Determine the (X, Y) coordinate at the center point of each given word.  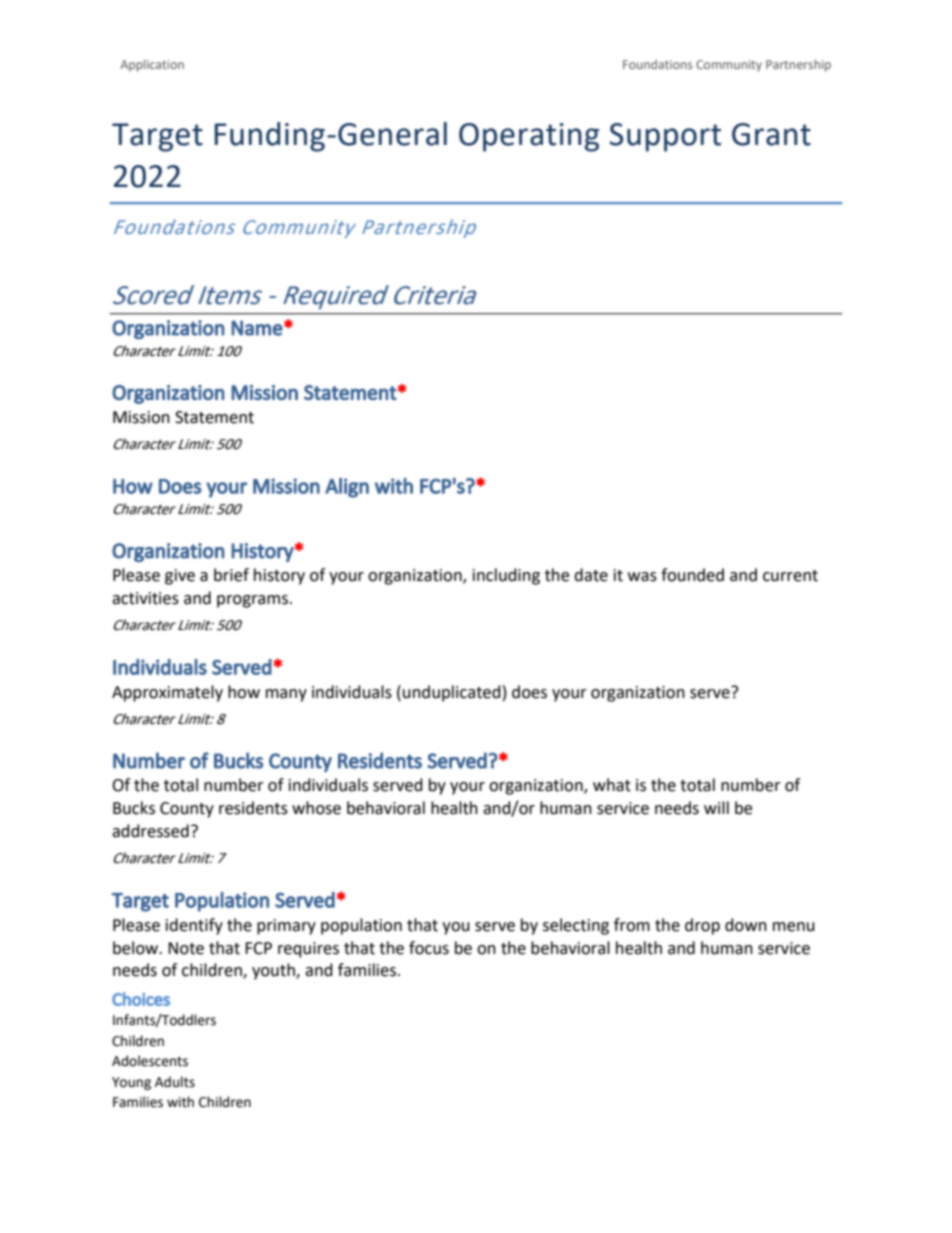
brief (231, 575)
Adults (175, 1082)
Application (152, 65)
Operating (529, 137)
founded (692, 575)
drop (702, 926)
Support (665, 137)
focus (429, 948)
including (506, 576)
